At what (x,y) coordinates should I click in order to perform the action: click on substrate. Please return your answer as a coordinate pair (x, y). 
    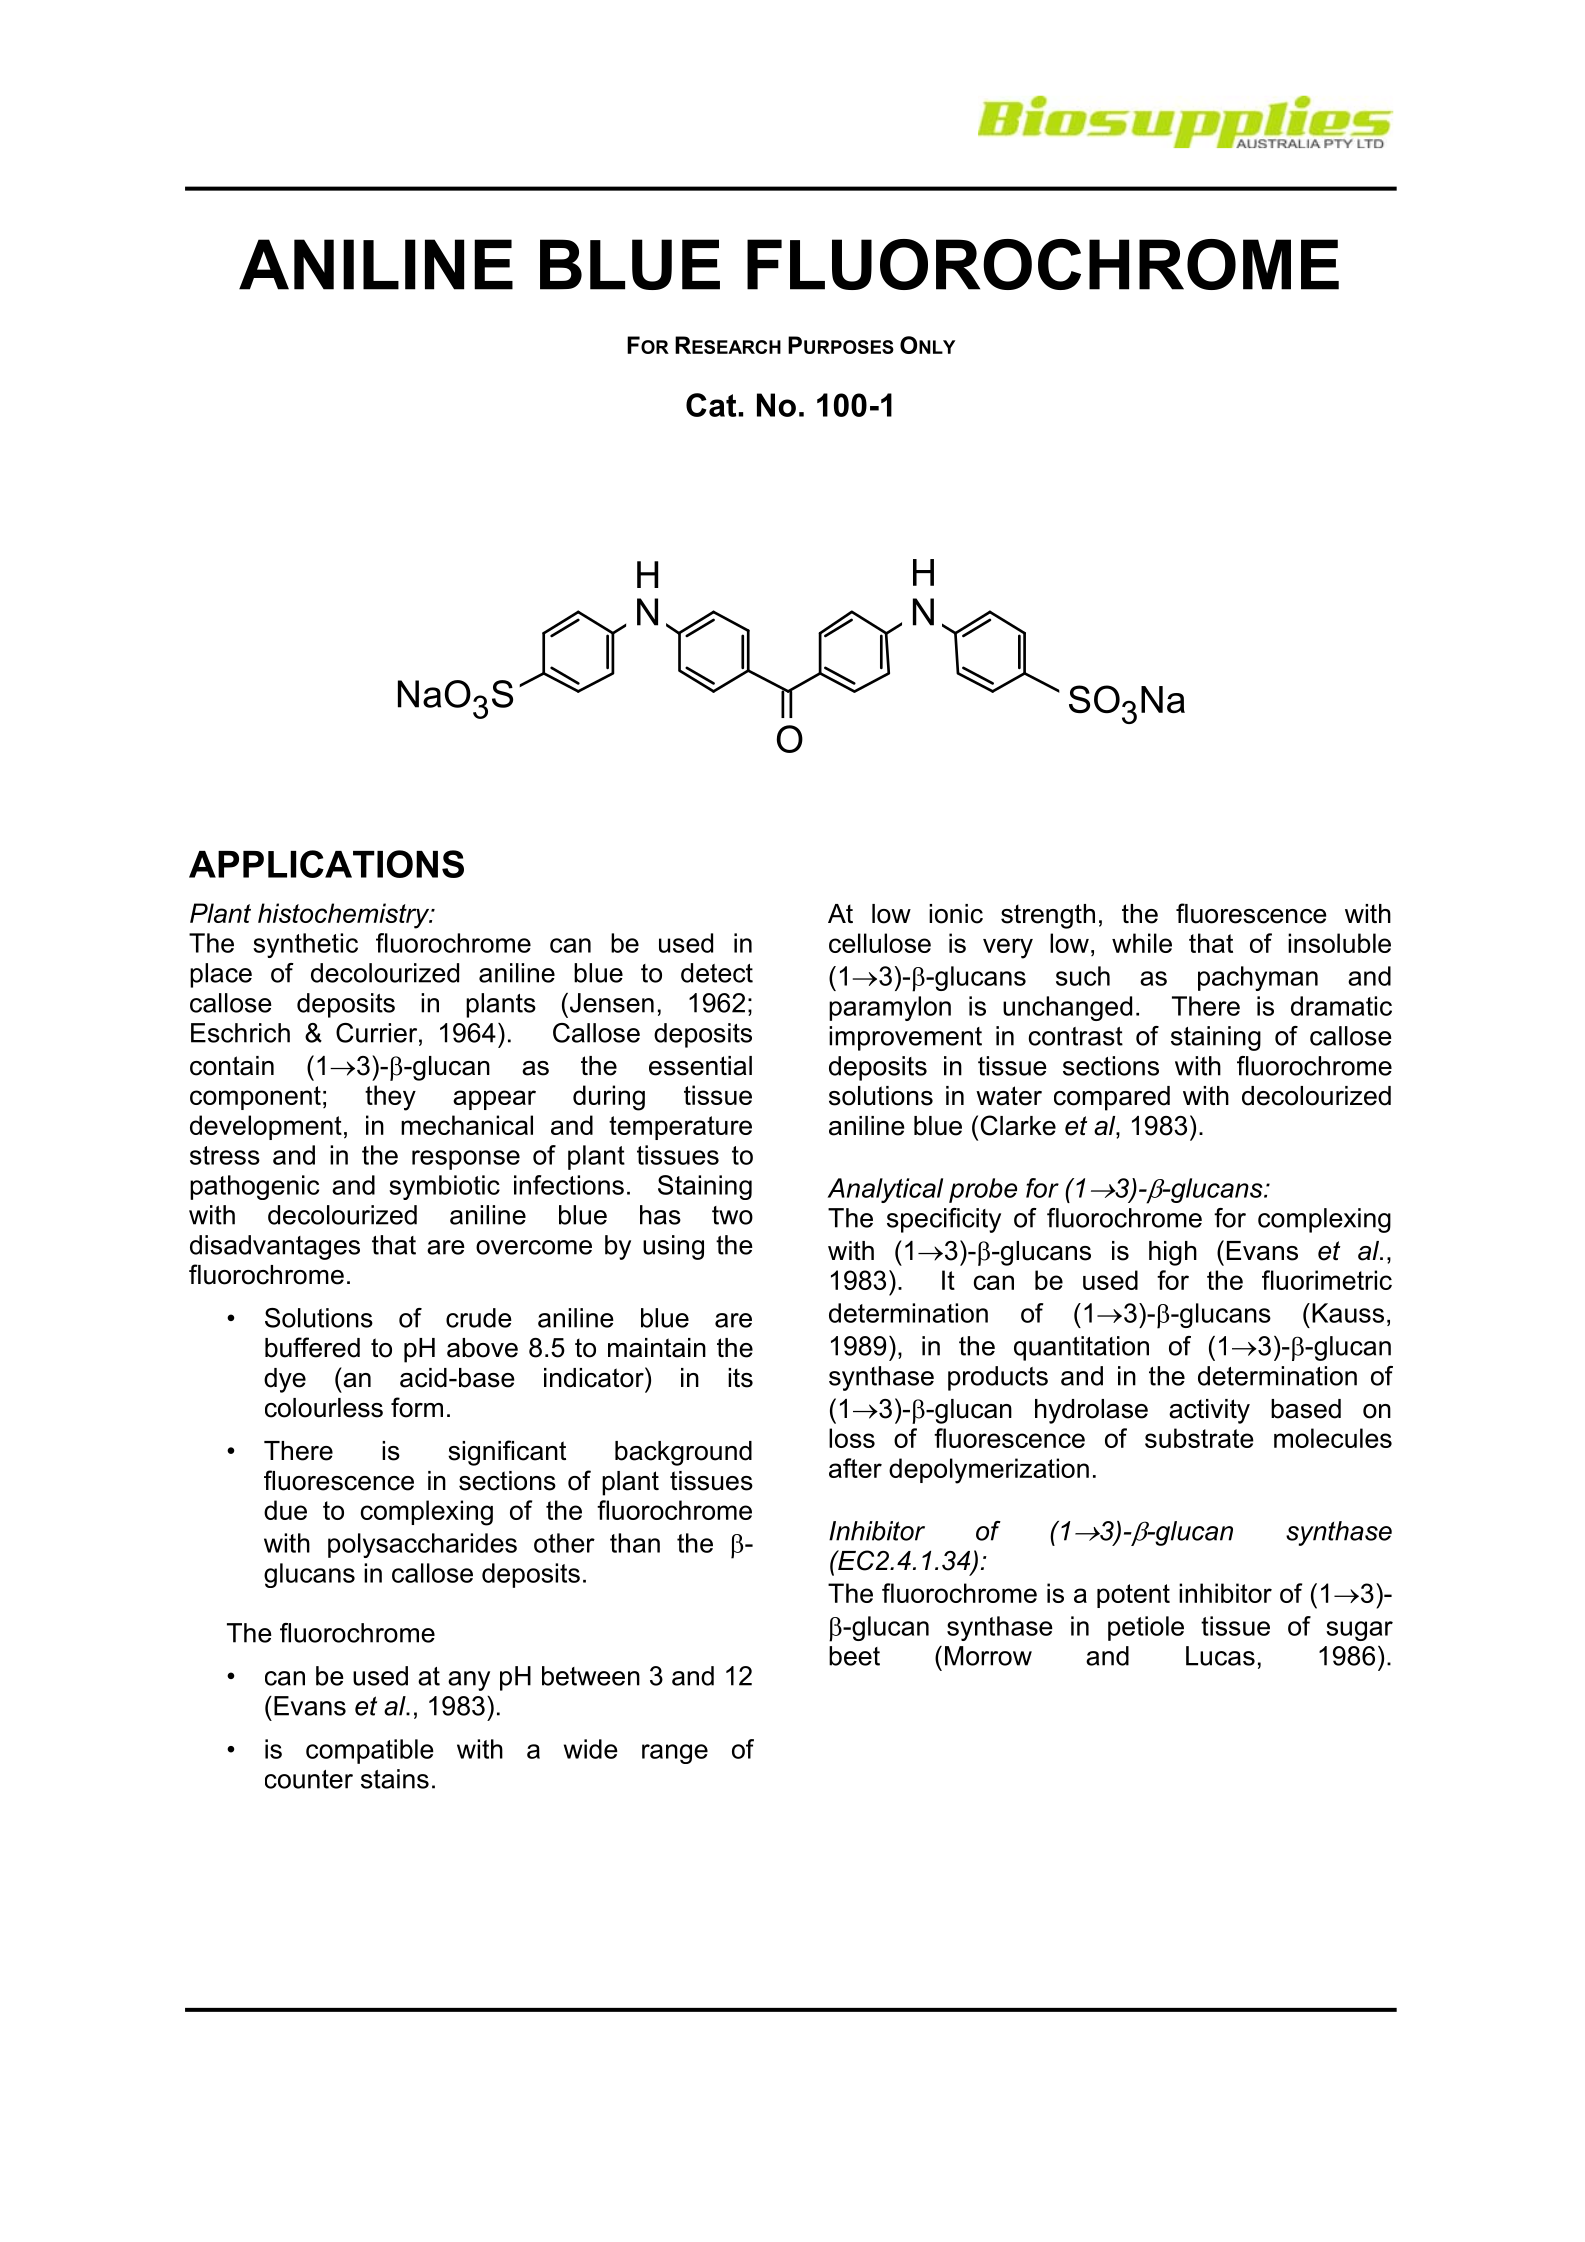
    Looking at the image, I should click on (1199, 1438).
